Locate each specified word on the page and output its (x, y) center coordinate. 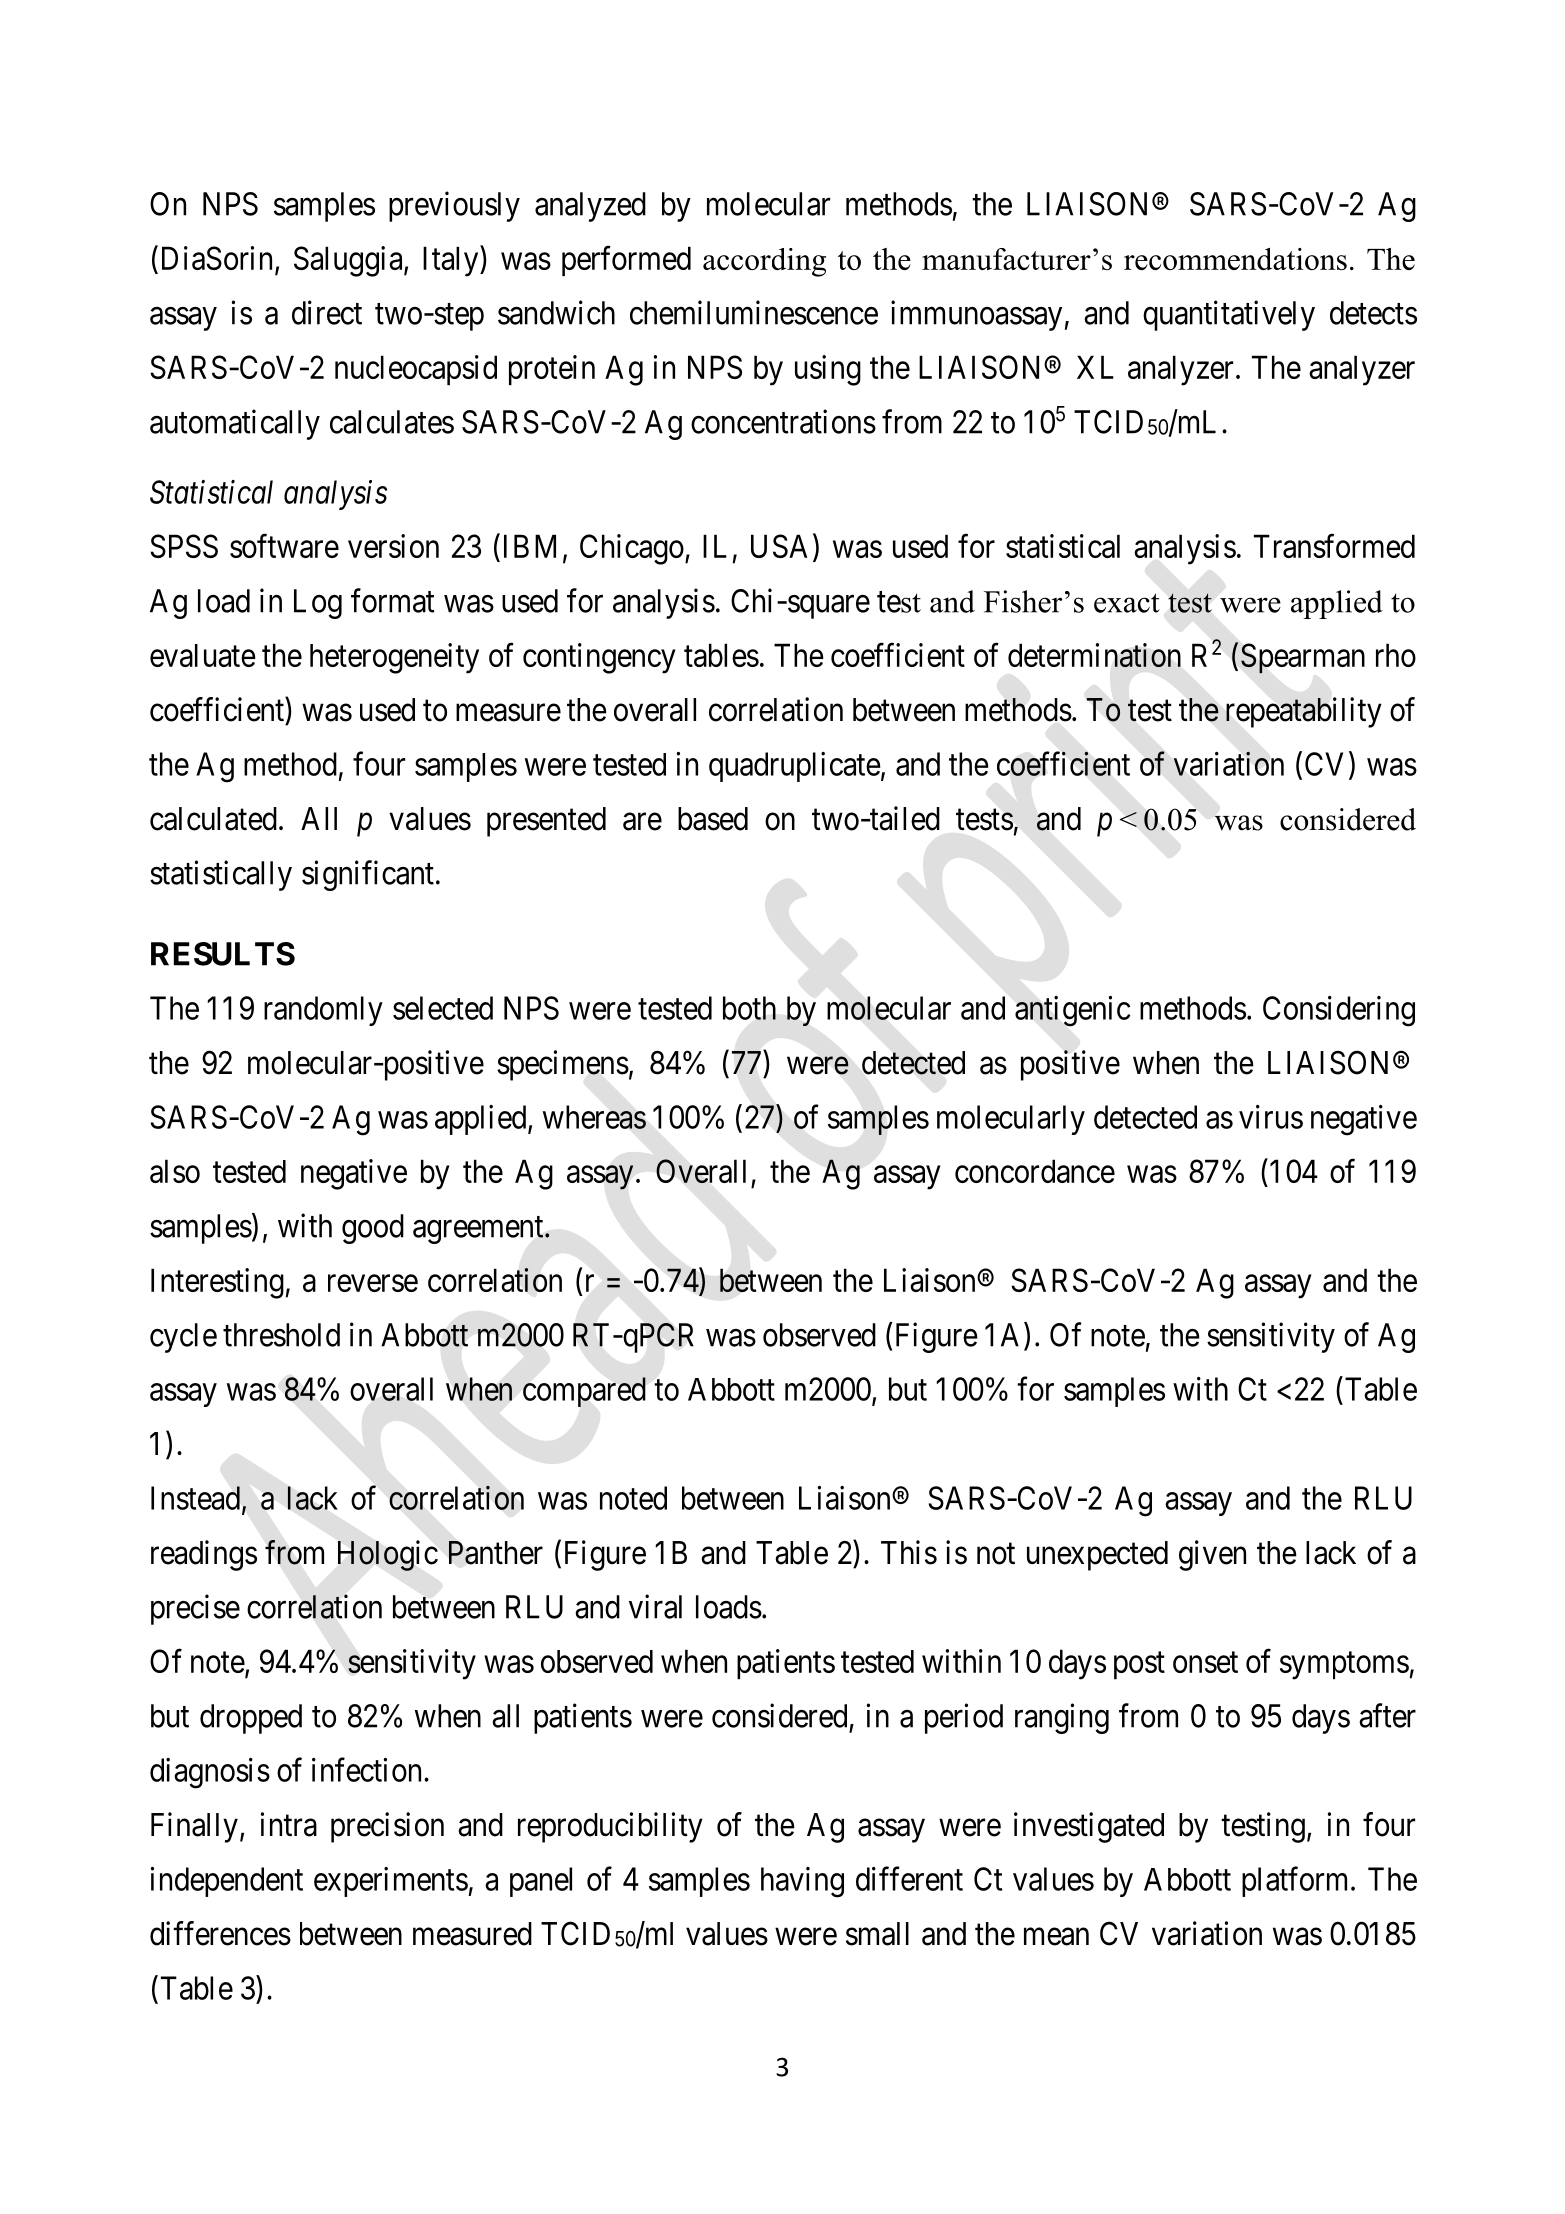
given (1212, 1555)
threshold (281, 1335)
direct (327, 312)
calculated (213, 819)
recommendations (1235, 259)
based (713, 819)
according (764, 262)
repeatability (1304, 712)
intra (289, 1824)
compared (584, 1392)
